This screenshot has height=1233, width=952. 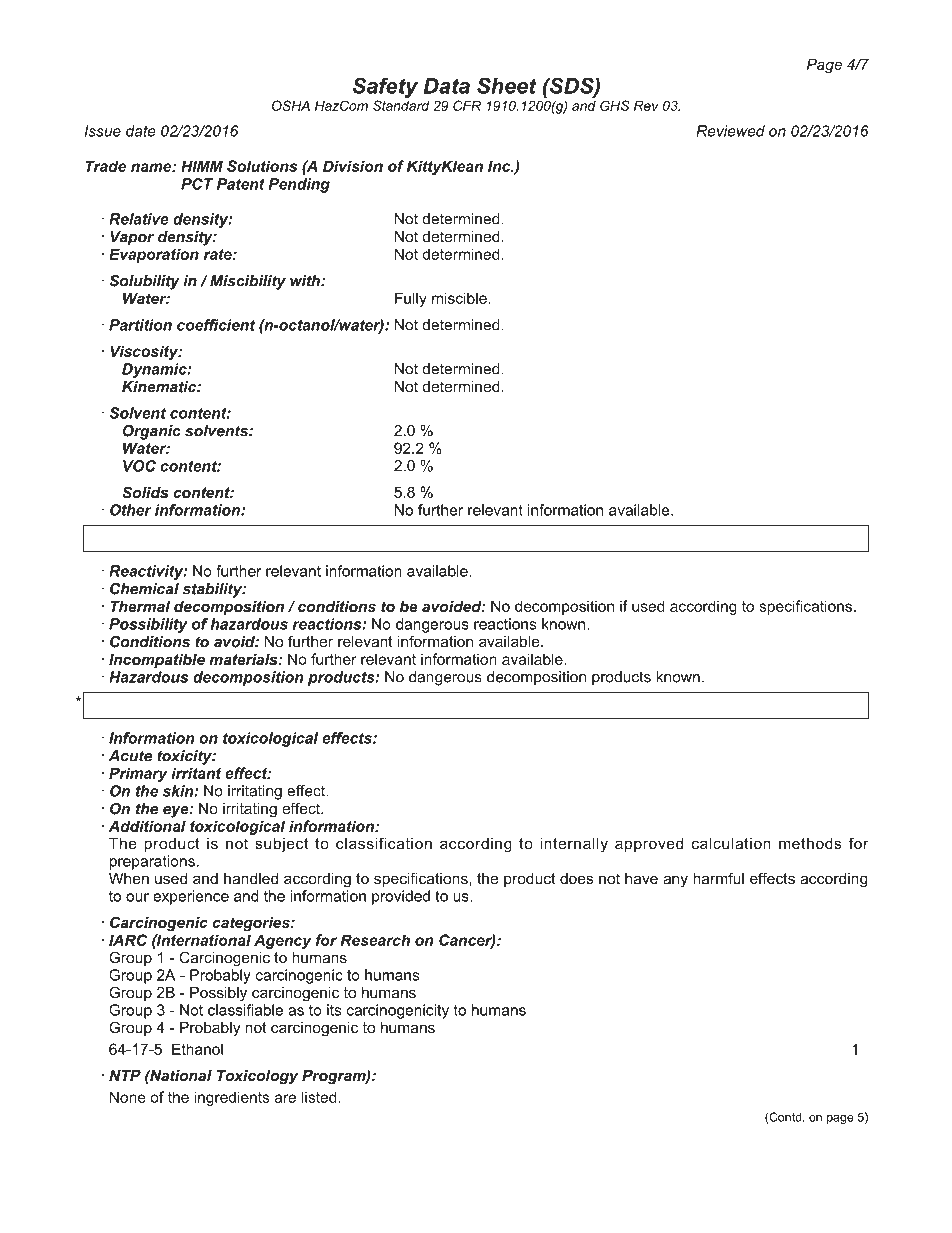 What do you see at coordinates (141, 131) in the screenshot?
I see `date` at bounding box center [141, 131].
